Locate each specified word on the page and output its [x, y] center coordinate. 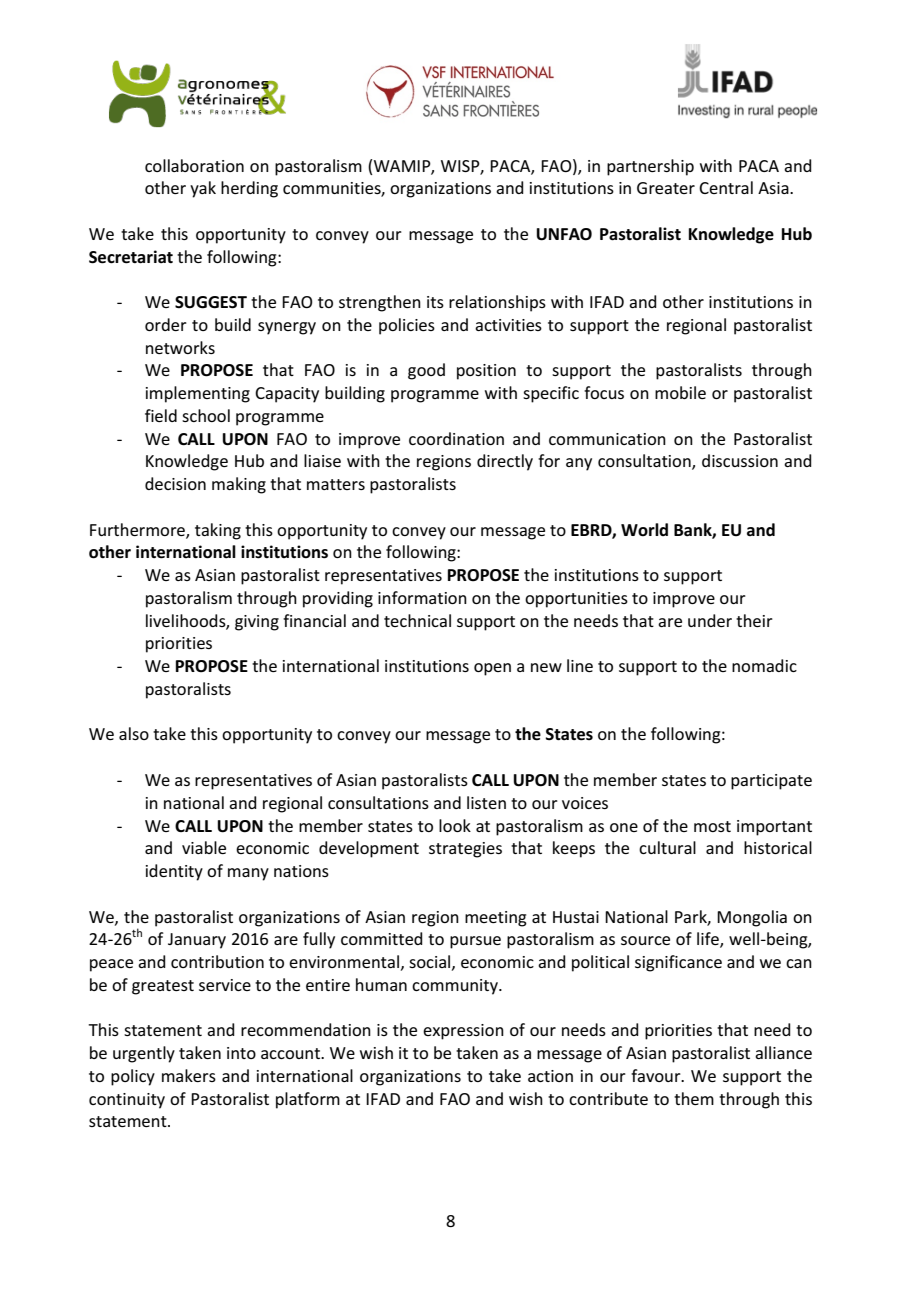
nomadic [764, 665]
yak [203, 189]
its [435, 302]
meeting [496, 919]
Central [726, 187]
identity [174, 872]
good [426, 371]
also [134, 733]
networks [180, 347]
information [422, 597]
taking [218, 531]
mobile [680, 392]
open [492, 669]
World [644, 530]
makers [189, 1075]
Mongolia [752, 918]
